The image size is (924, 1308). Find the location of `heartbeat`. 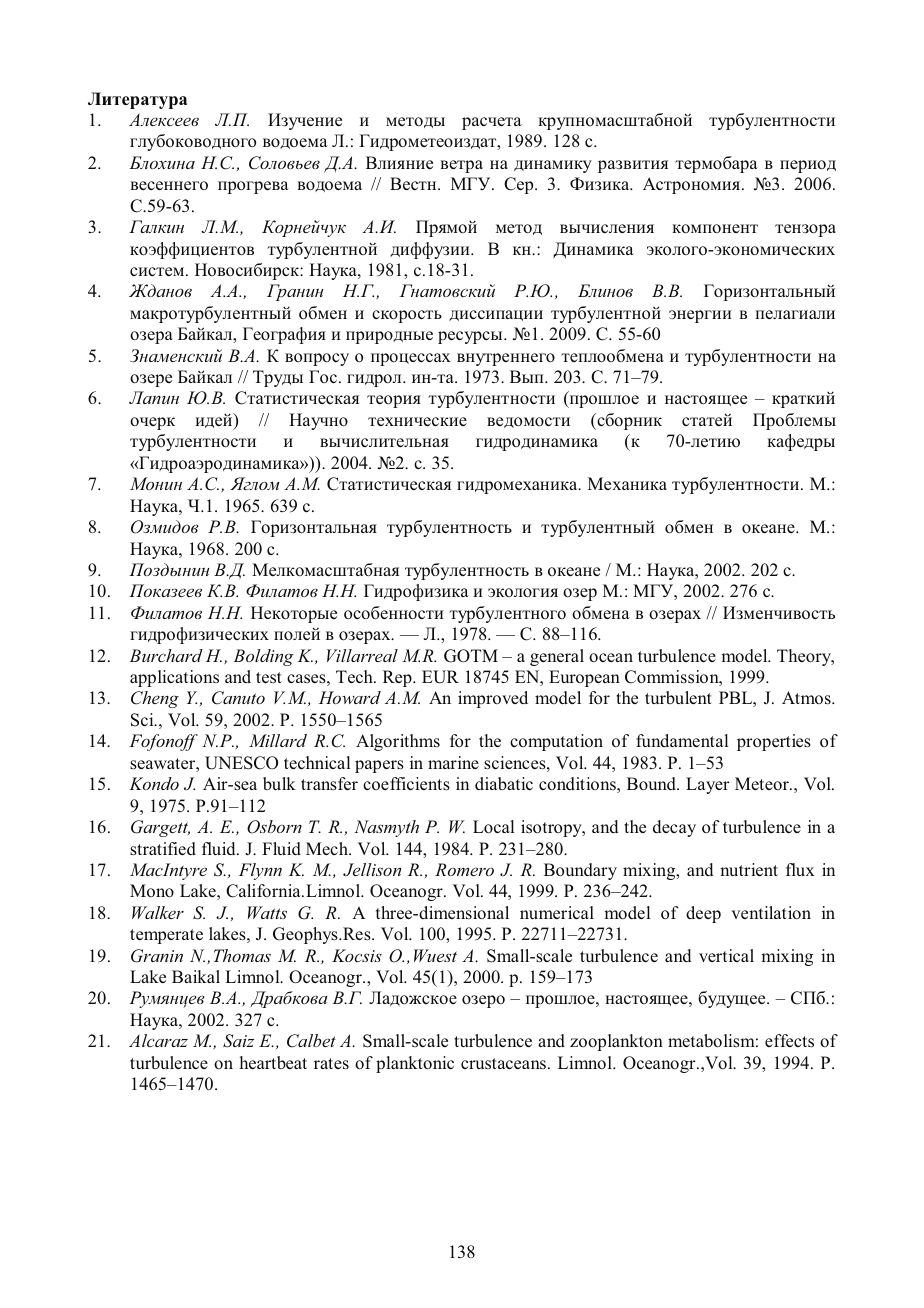

heartbeat is located at coordinates (273, 1062).
